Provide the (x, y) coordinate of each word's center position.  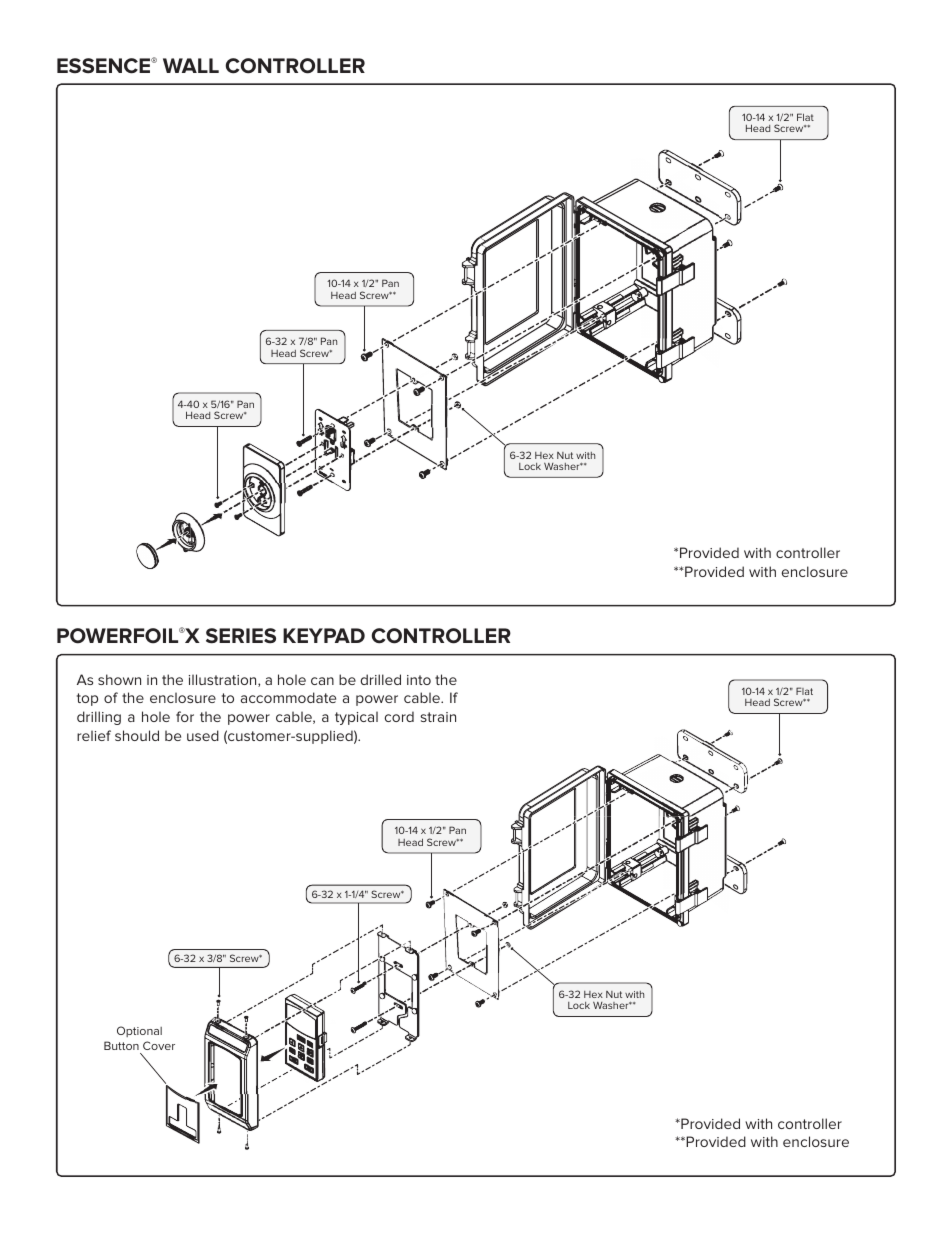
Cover (159, 1045)
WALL (191, 65)
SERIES (241, 636)
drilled (380, 679)
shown (119, 679)
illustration (224, 680)
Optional (139, 1031)
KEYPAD (324, 635)
